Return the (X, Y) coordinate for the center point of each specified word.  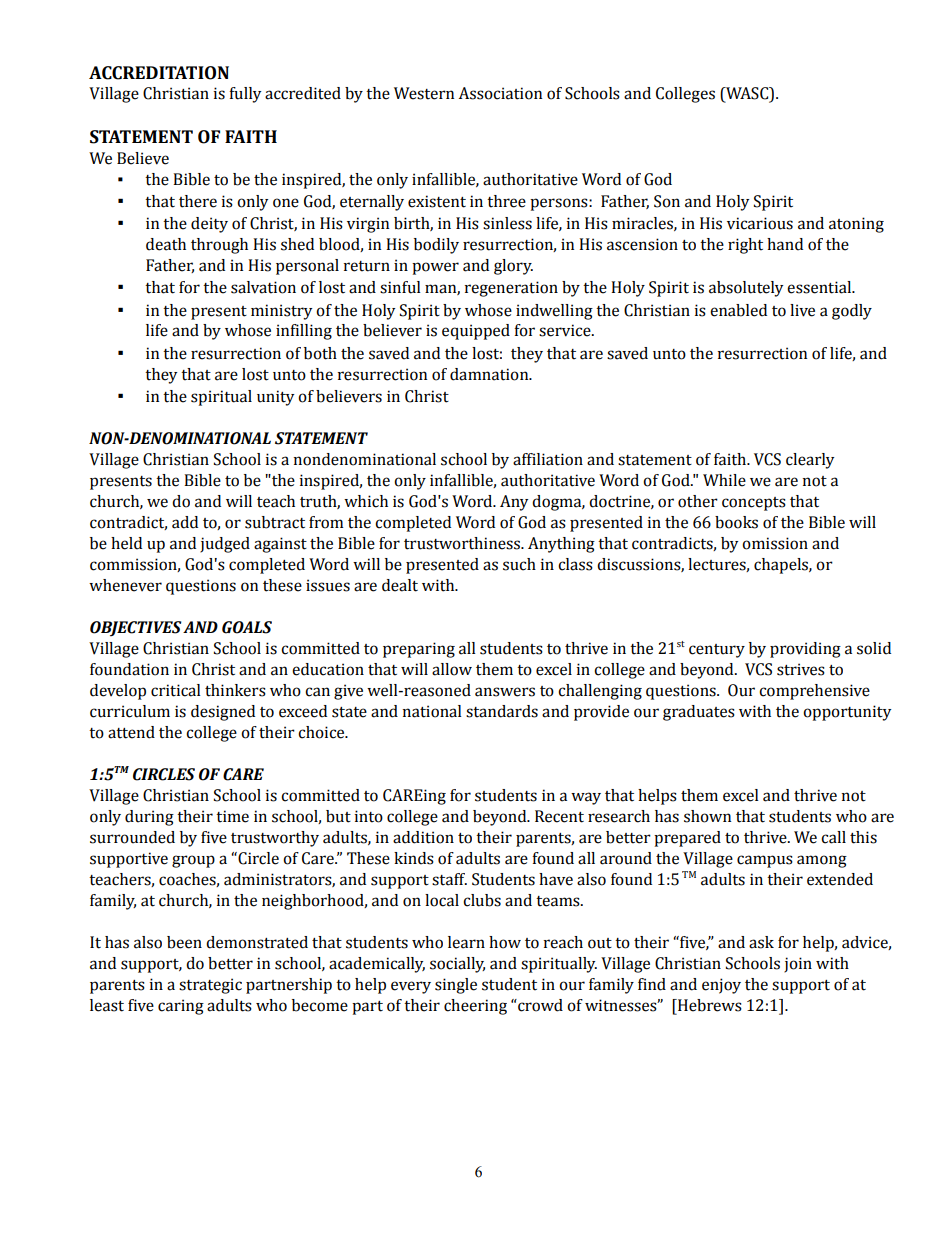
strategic (210, 986)
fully (245, 95)
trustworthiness (463, 543)
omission (775, 543)
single (456, 986)
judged (225, 545)
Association (500, 93)
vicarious (760, 223)
